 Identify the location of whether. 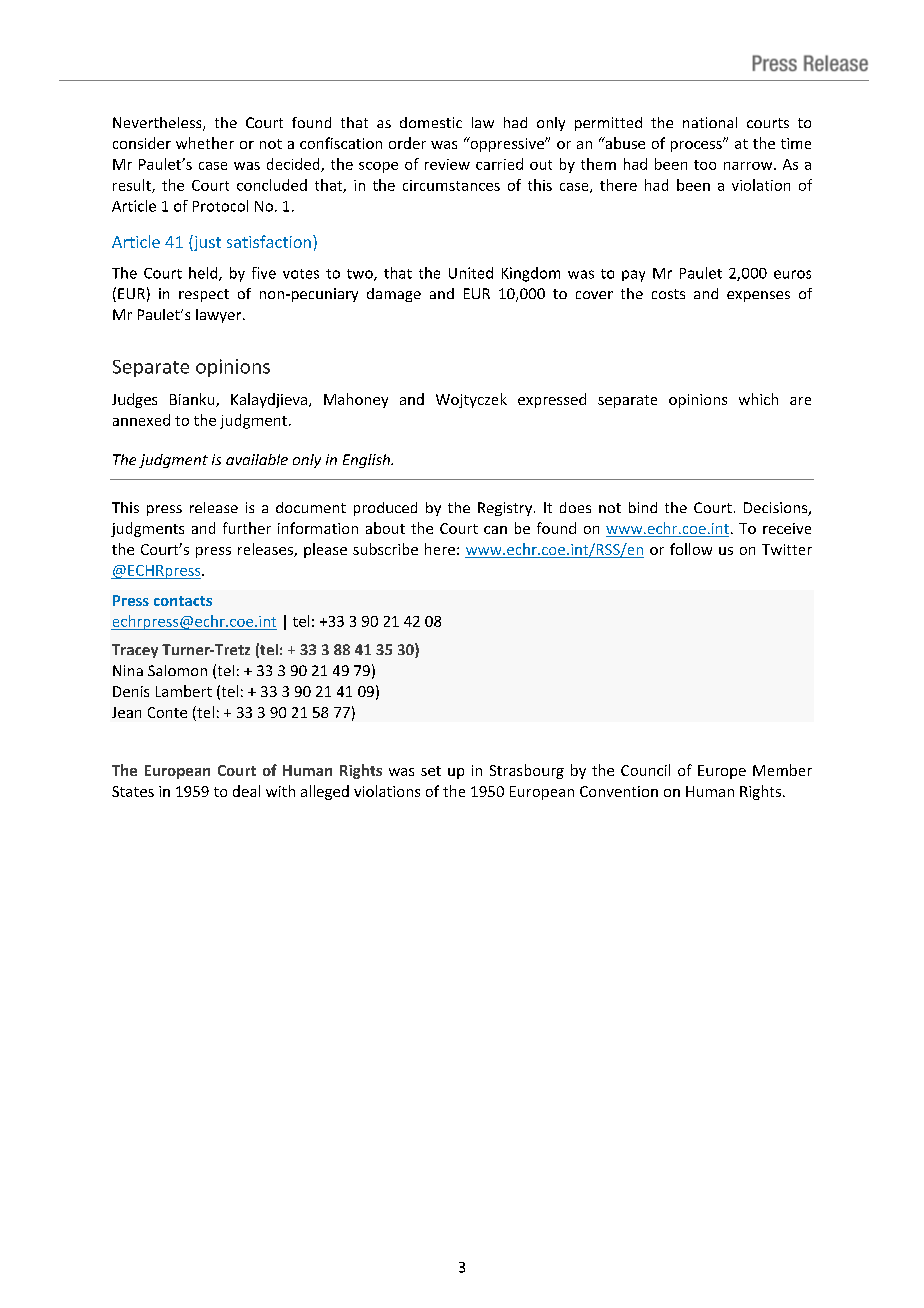
(205, 143).
